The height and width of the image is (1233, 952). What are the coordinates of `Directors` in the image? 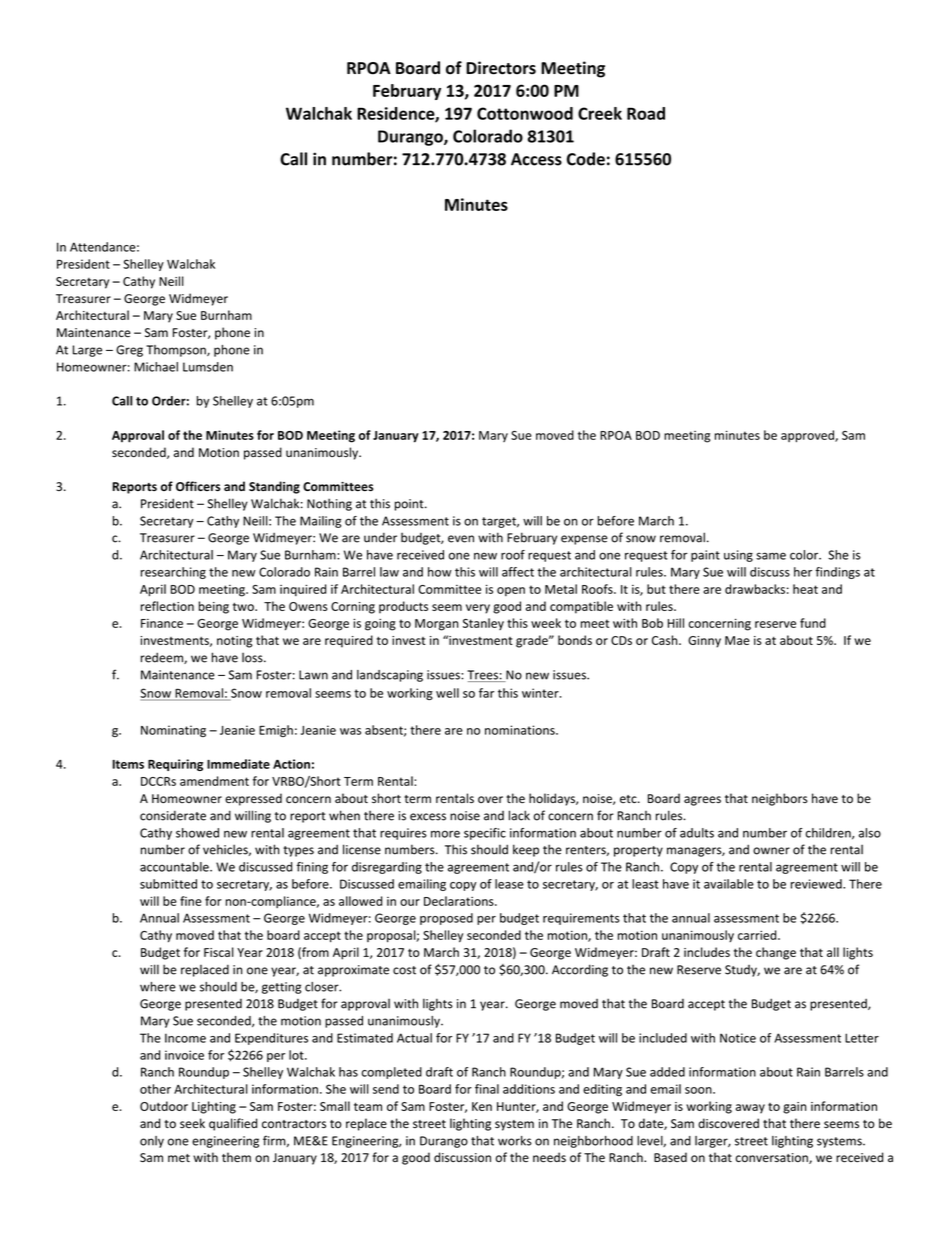 It's located at (501, 68).
